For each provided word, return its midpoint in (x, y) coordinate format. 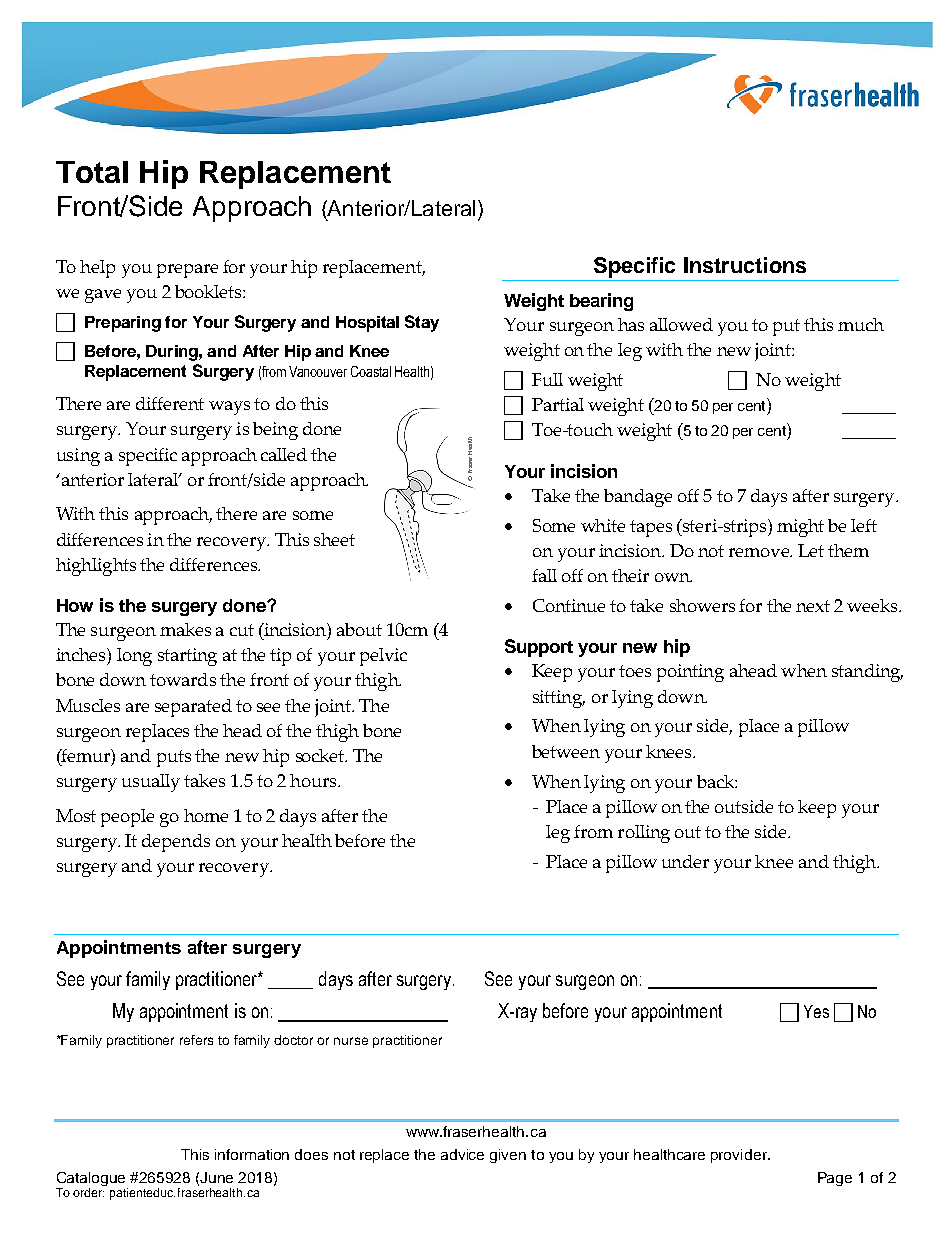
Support (539, 648)
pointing (690, 673)
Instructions (745, 265)
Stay (422, 323)
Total (92, 172)
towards (183, 679)
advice (462, 1154)
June (216, 1177)
